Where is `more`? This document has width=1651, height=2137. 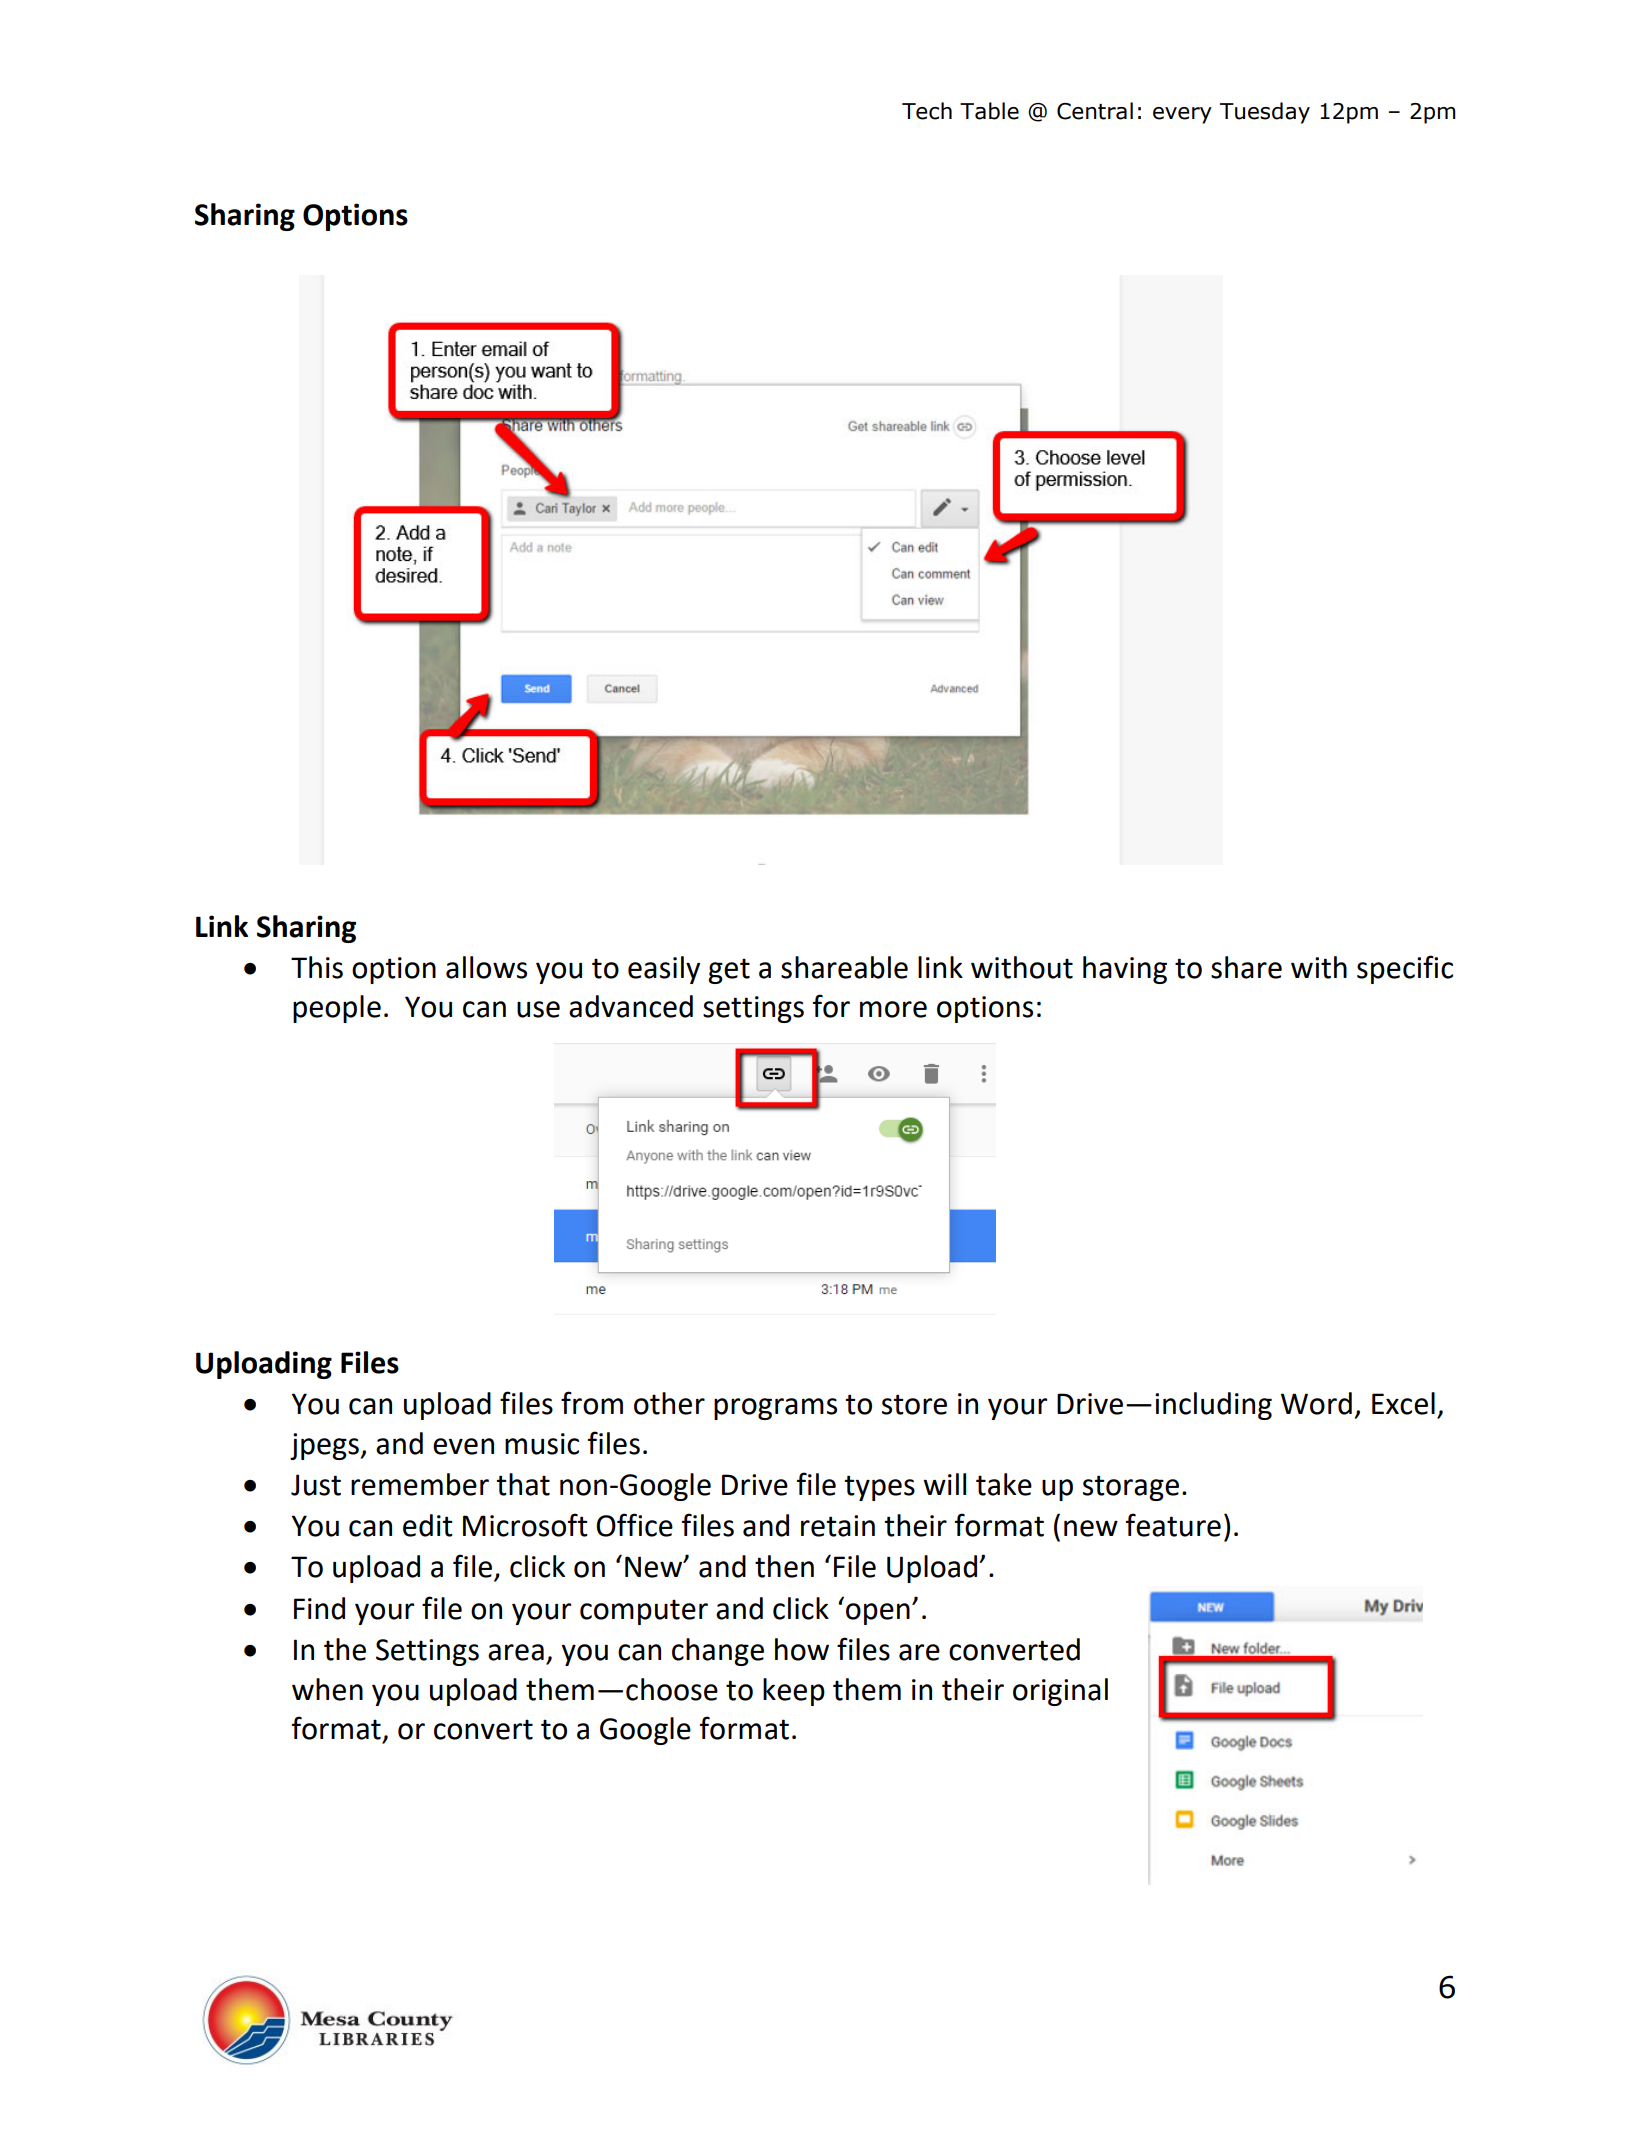 more is located at coordinates (893, 1009).
